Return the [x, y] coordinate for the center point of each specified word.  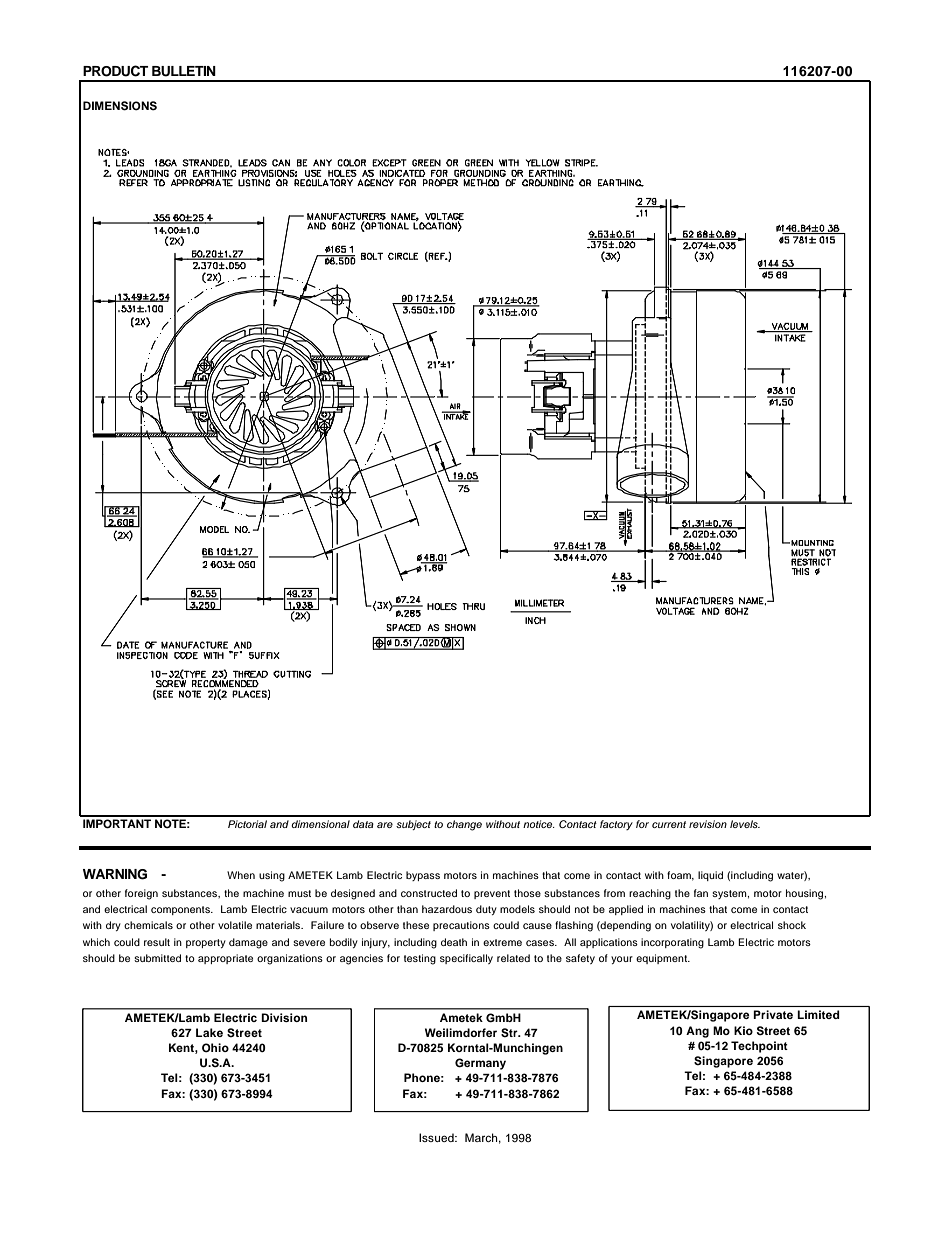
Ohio [215, 1048]
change [464, 825]
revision [708, 824]
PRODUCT [115, 71]
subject [413, 825]
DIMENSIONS [120, 106]
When [241, 875]
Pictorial [247, 824]
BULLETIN [184, 71]
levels [745, 824]
